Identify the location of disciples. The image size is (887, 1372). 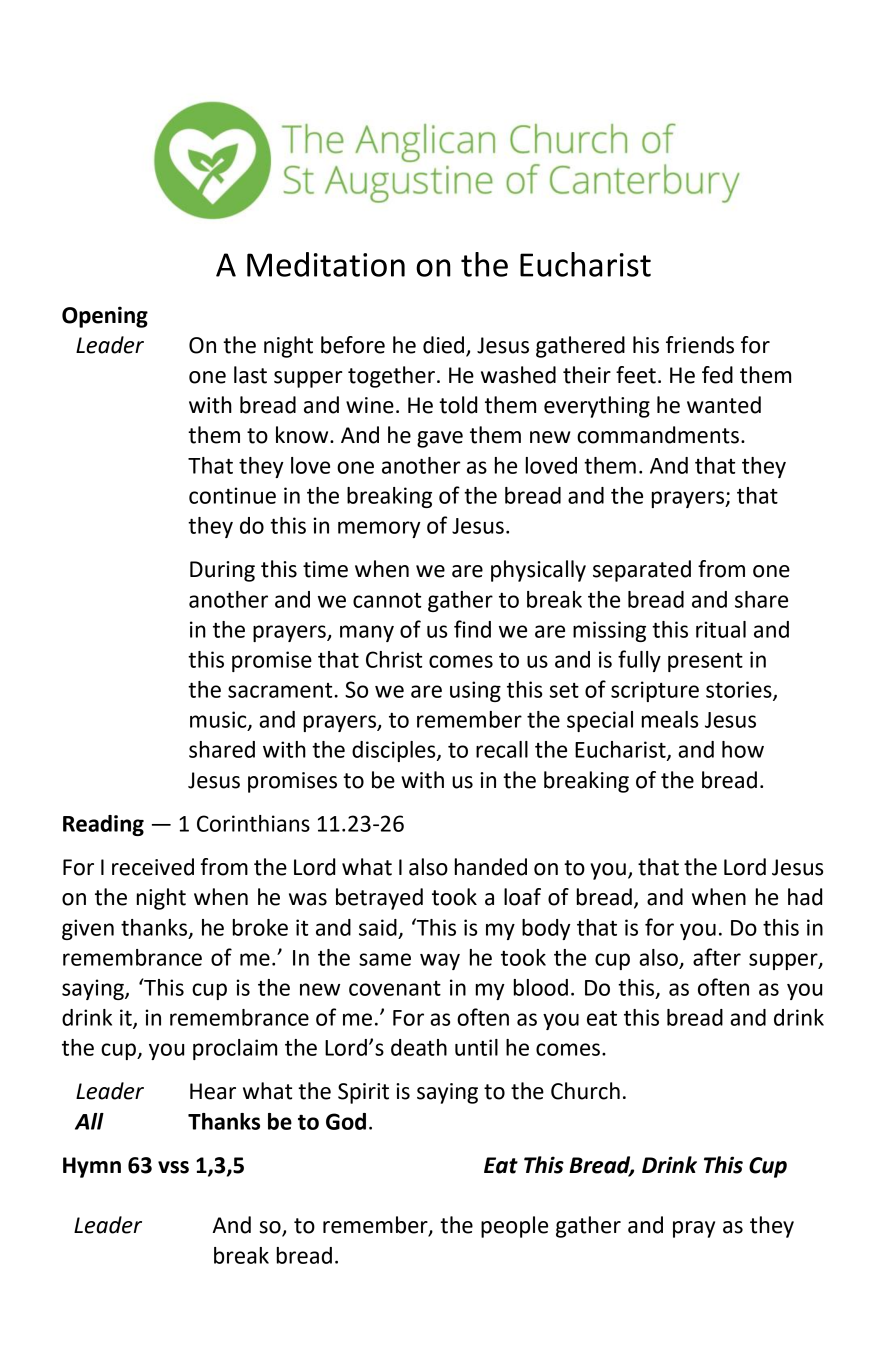
(395, 751).
